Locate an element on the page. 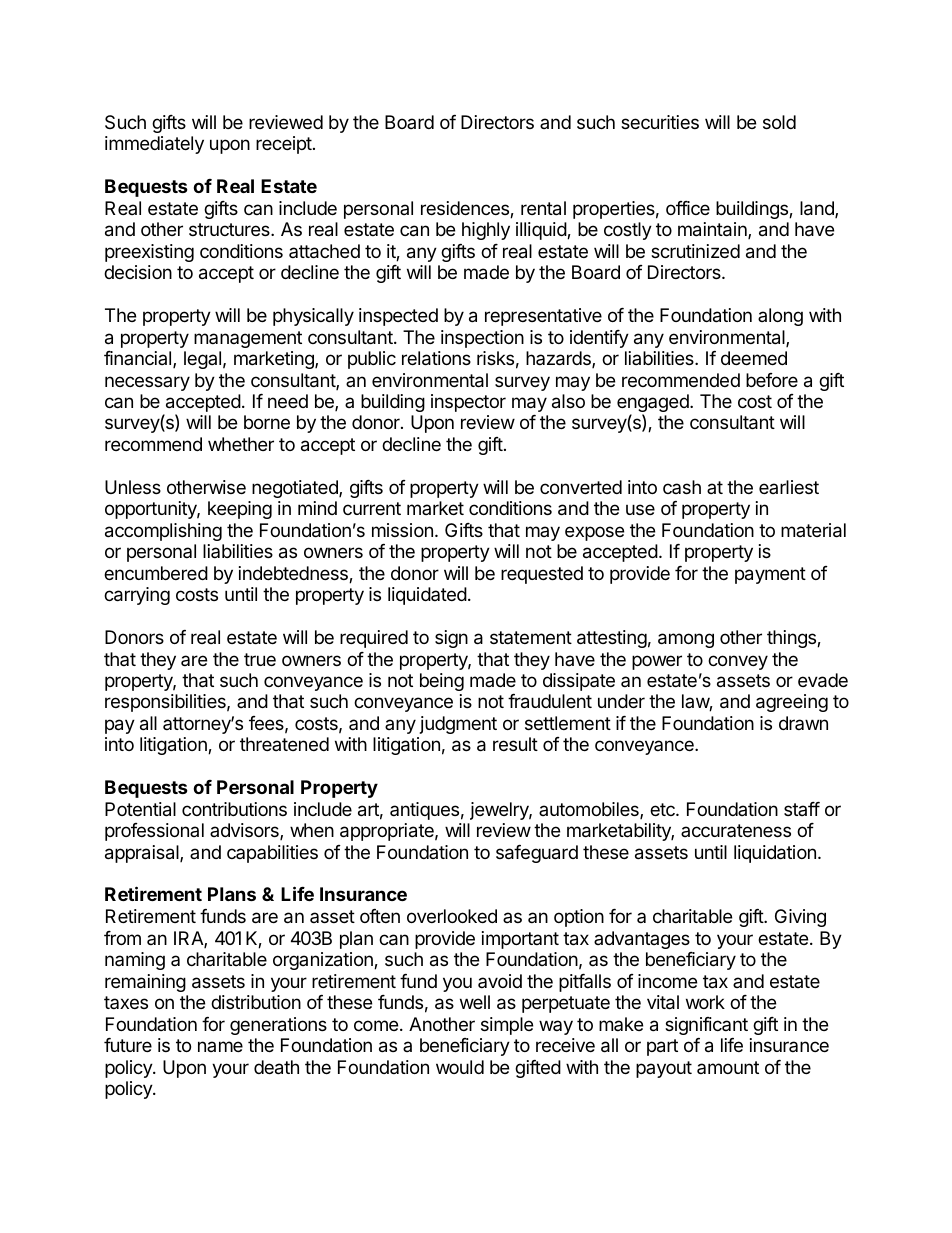 The image size is (952, 1233). would is located at coordinates (460, 1067).
